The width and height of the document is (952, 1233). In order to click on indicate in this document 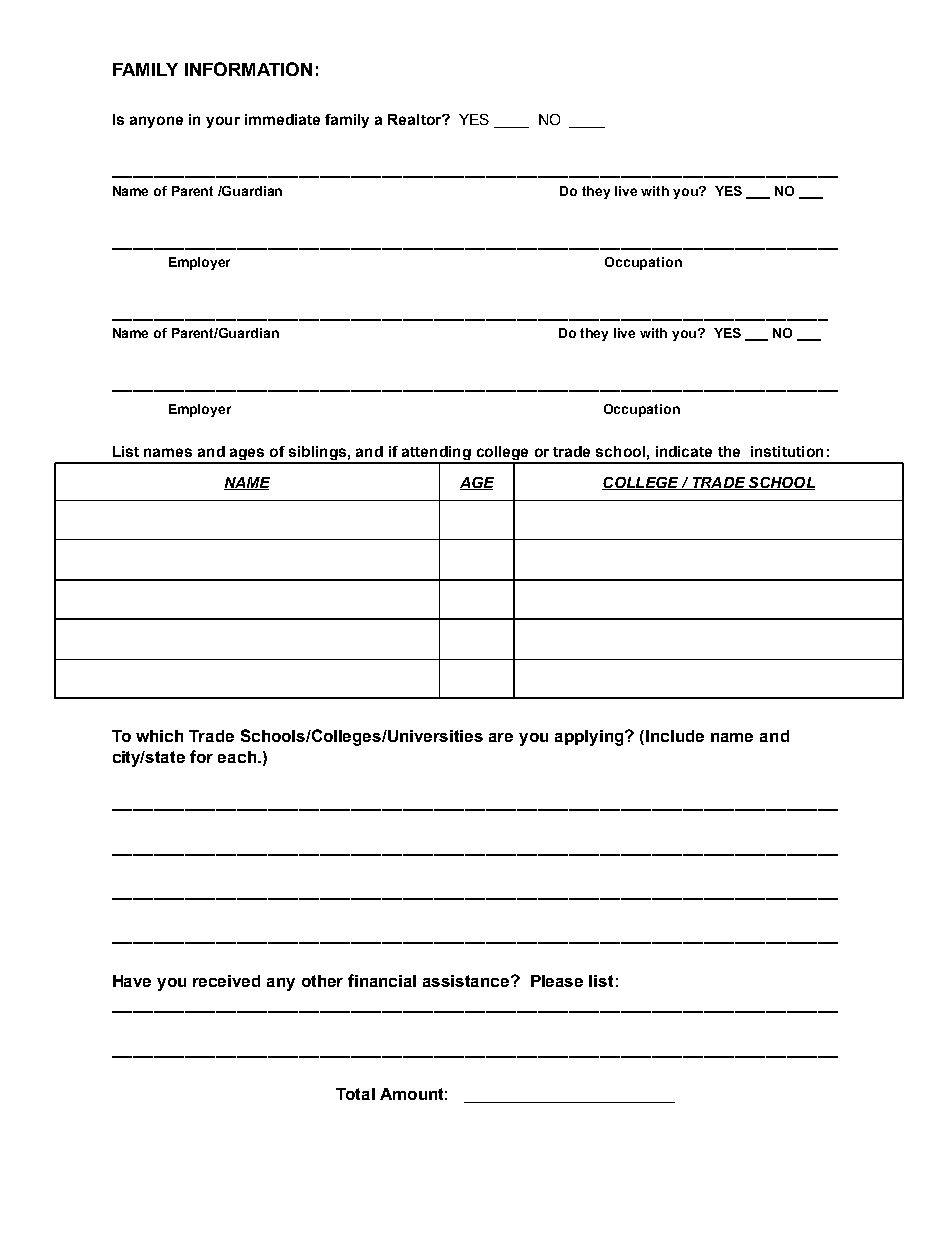, I will do `click(684, 451)`.
